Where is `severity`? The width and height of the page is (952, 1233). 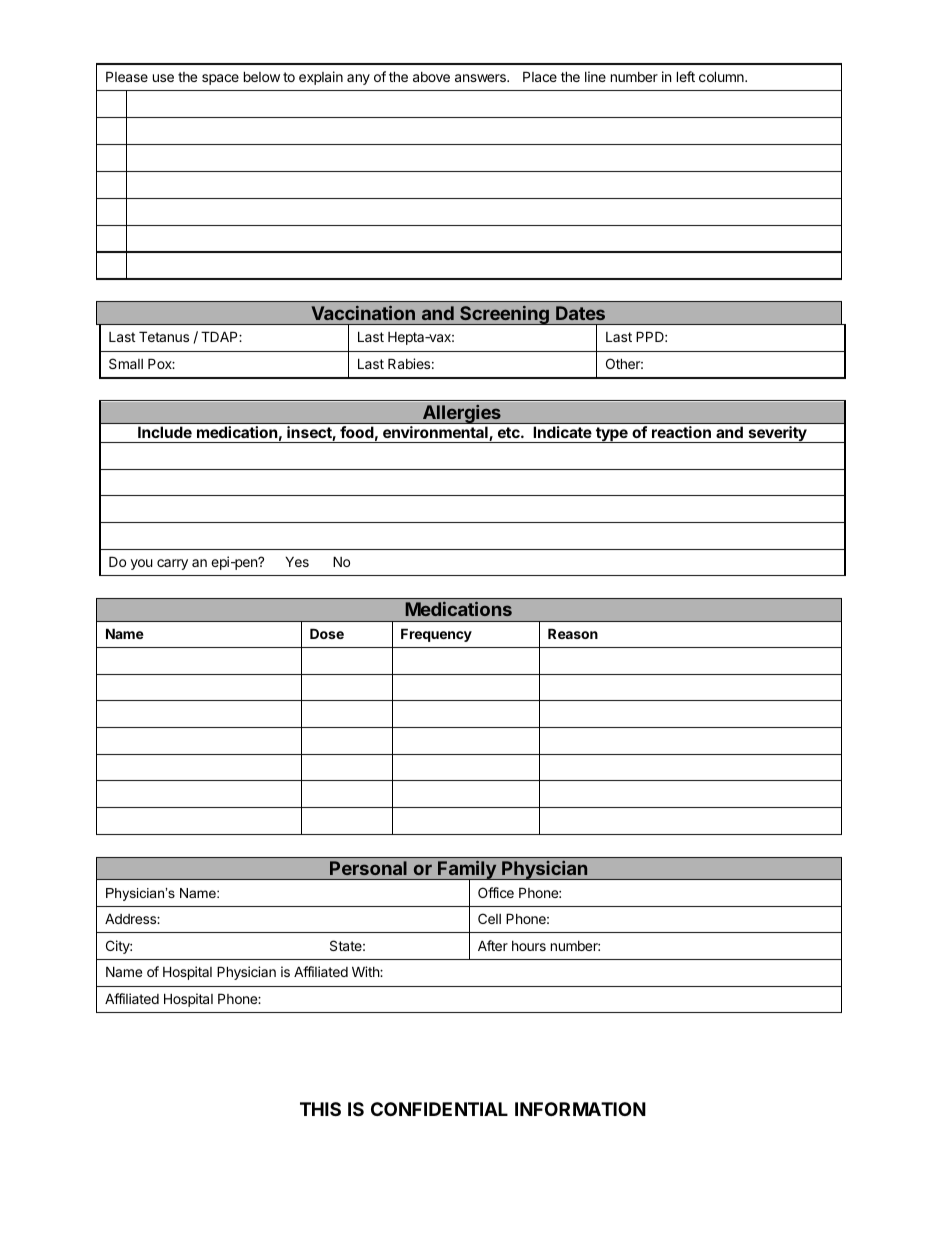
severity is located at coordinates (777, 434).
